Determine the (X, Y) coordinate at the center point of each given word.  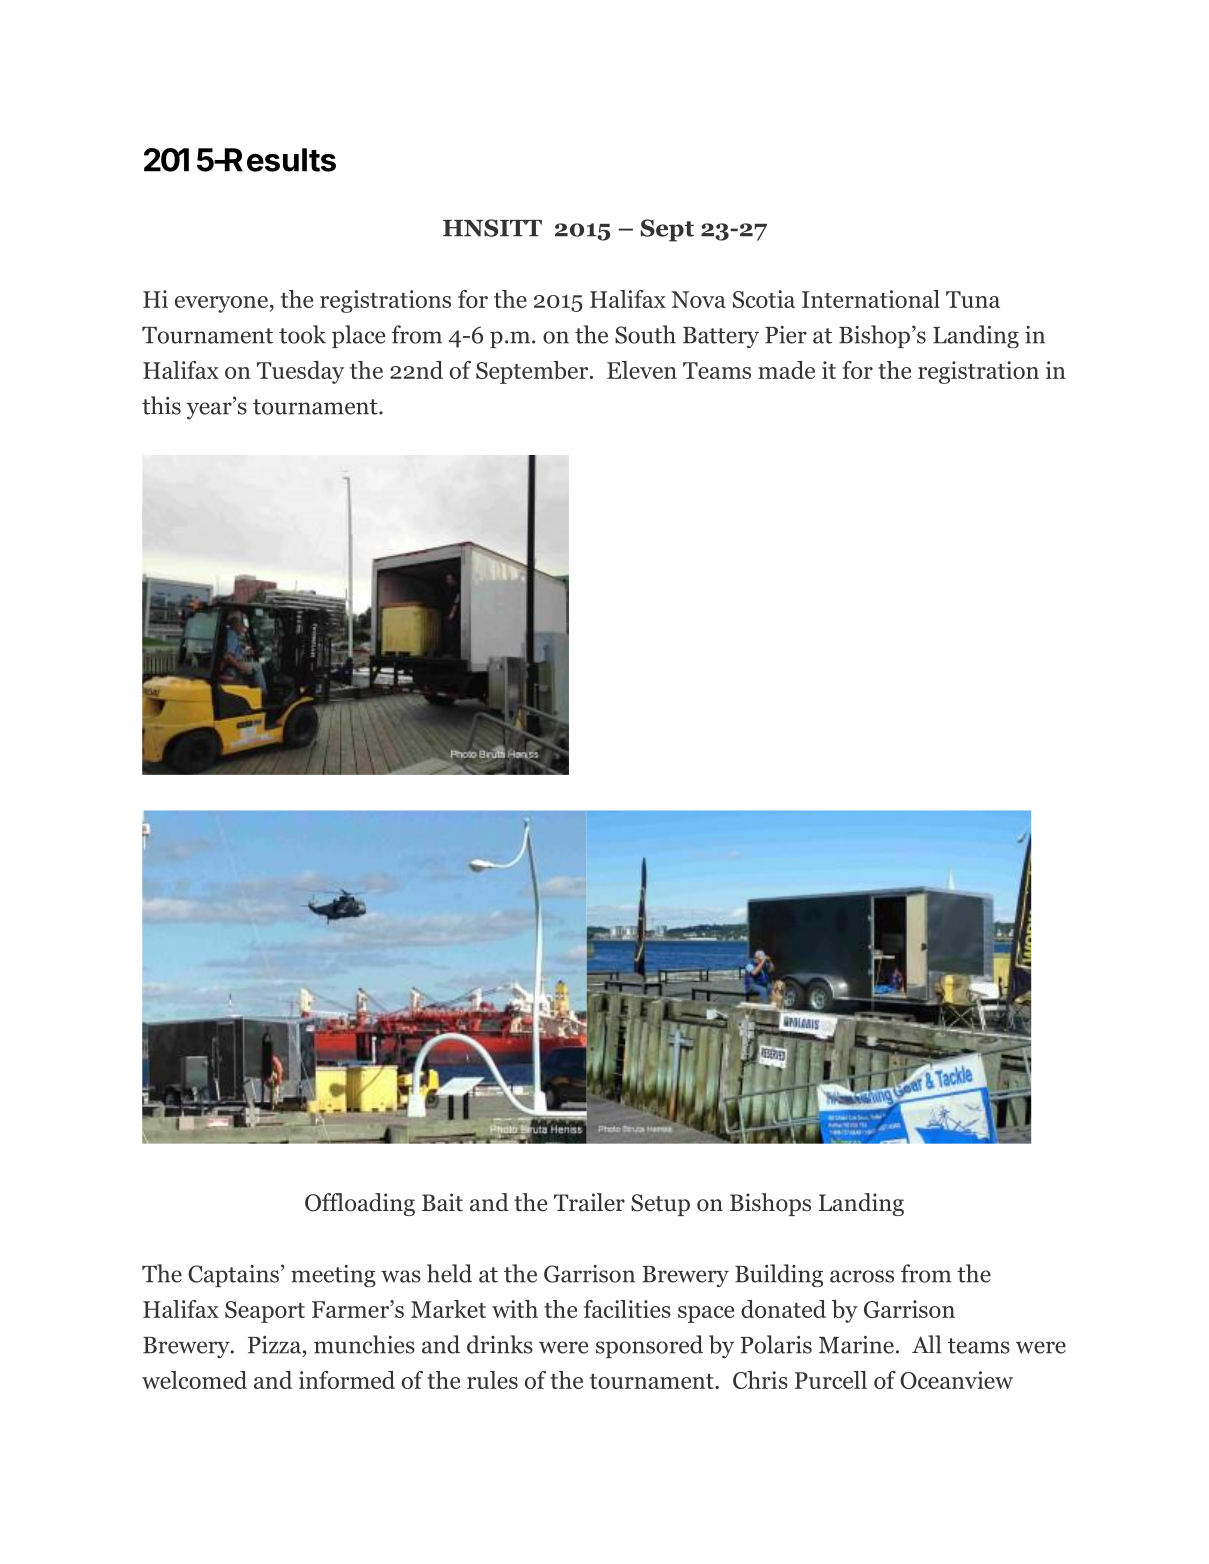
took (302, 334)
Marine (856, 1345)
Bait (442, 1202)
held (449, 1273)
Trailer (589, 1202)
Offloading (360, 1204)
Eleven (642, 370)
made (786, 370)
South (645, 334)
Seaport (265, 1312)
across (862, 1276)
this (161, 405)
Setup (660, 1205)
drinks (500, 1344)
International (871, 299)
